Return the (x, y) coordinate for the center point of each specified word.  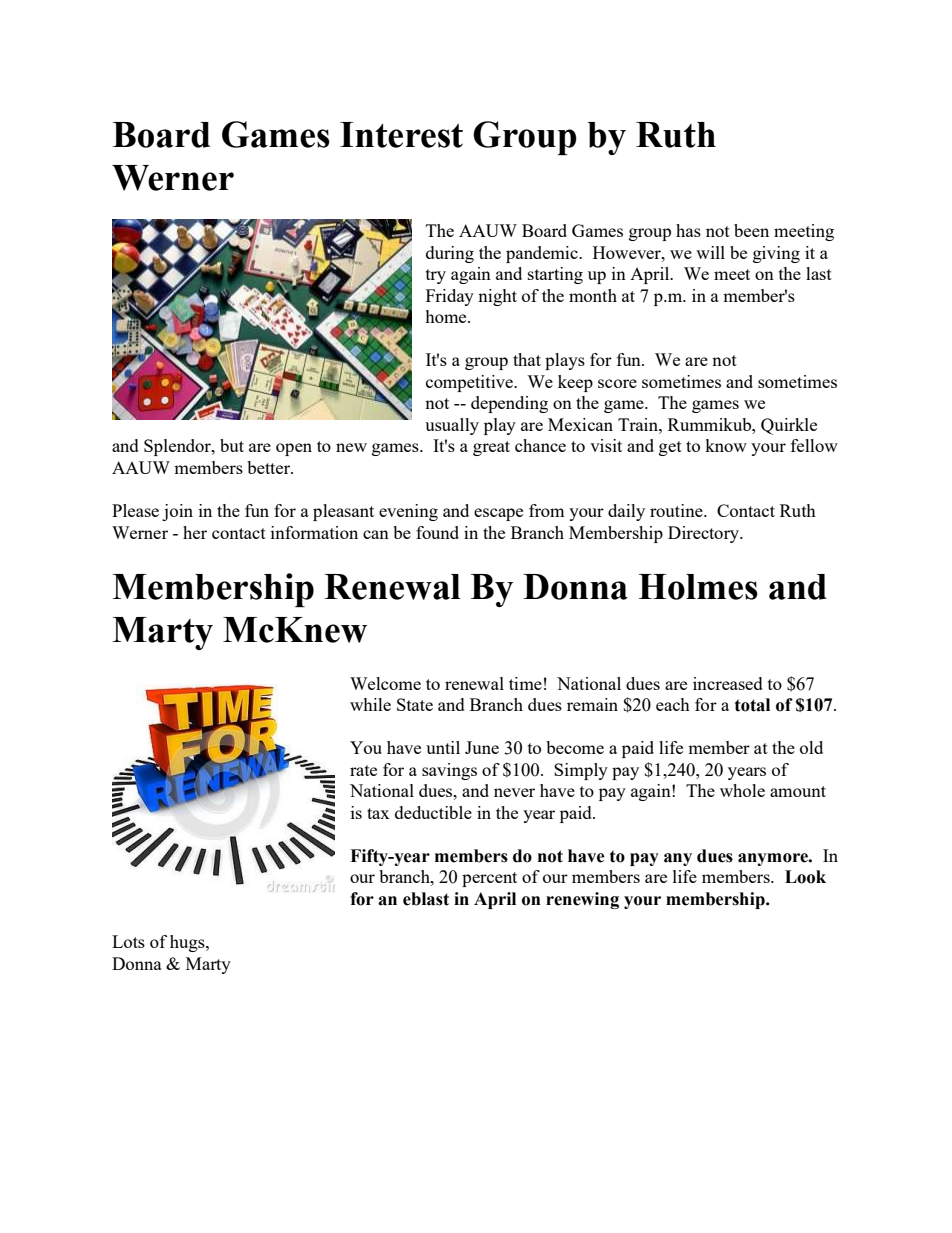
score (617, 383)
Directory (705, 534)
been (751, 230)
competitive (470, 383)
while (370, 704)
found (437, 532)
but (232, 445)
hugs (188, 943)
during (450, 254)
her (195, 532)
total (752, 705)
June (482, 747)
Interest (401, 135)
